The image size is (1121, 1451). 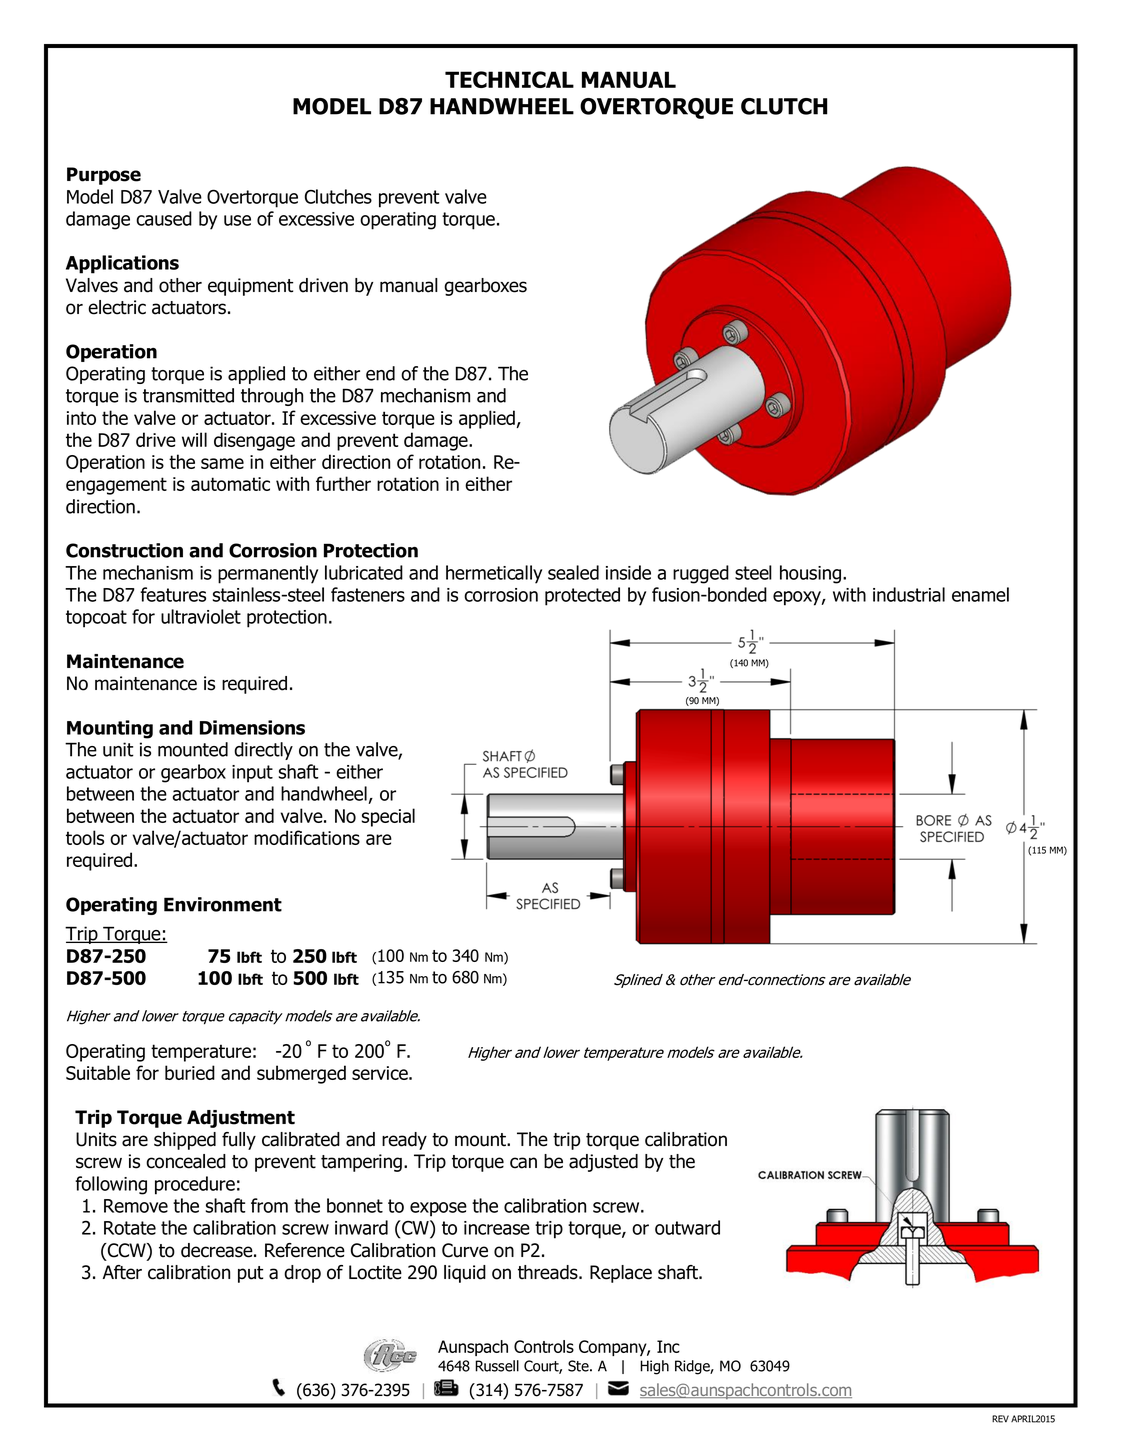 I want to click on Environment, so click(x=223, y=904).
